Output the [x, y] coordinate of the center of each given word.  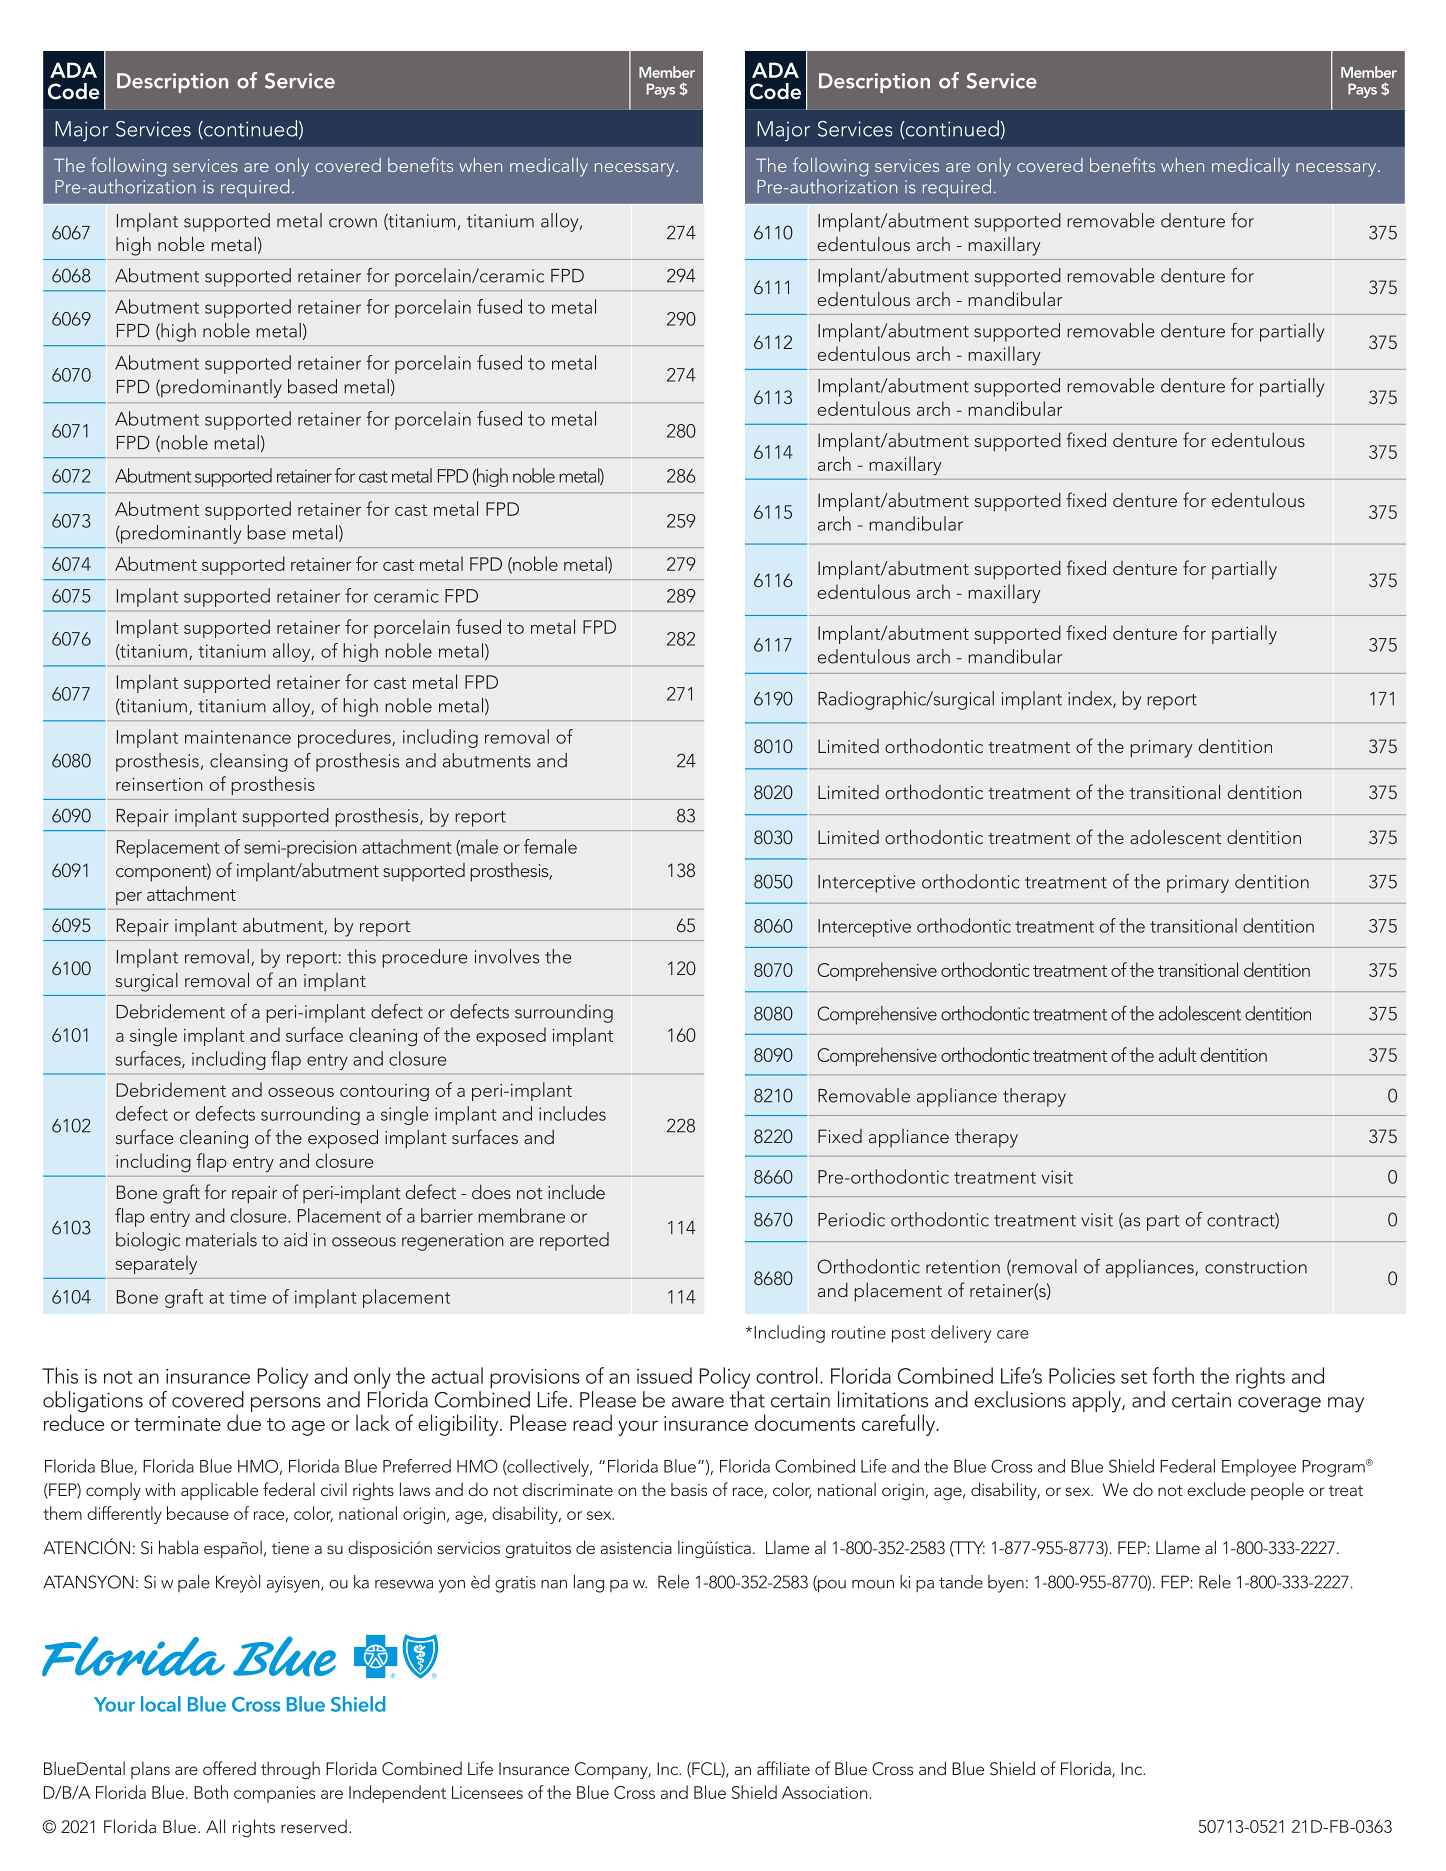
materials [221, 1239]
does [491, 1191]
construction [1256, 1267]
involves [507, 956]
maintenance [238, 737]
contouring [384, 1092]
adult [1178, 1054]
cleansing [249, 762]
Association [824, 1792]
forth [1173, 1375]
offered [229, 1768]
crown [353, 223]
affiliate [783, 1768]
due [244, 1422]
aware [698, 1402]
